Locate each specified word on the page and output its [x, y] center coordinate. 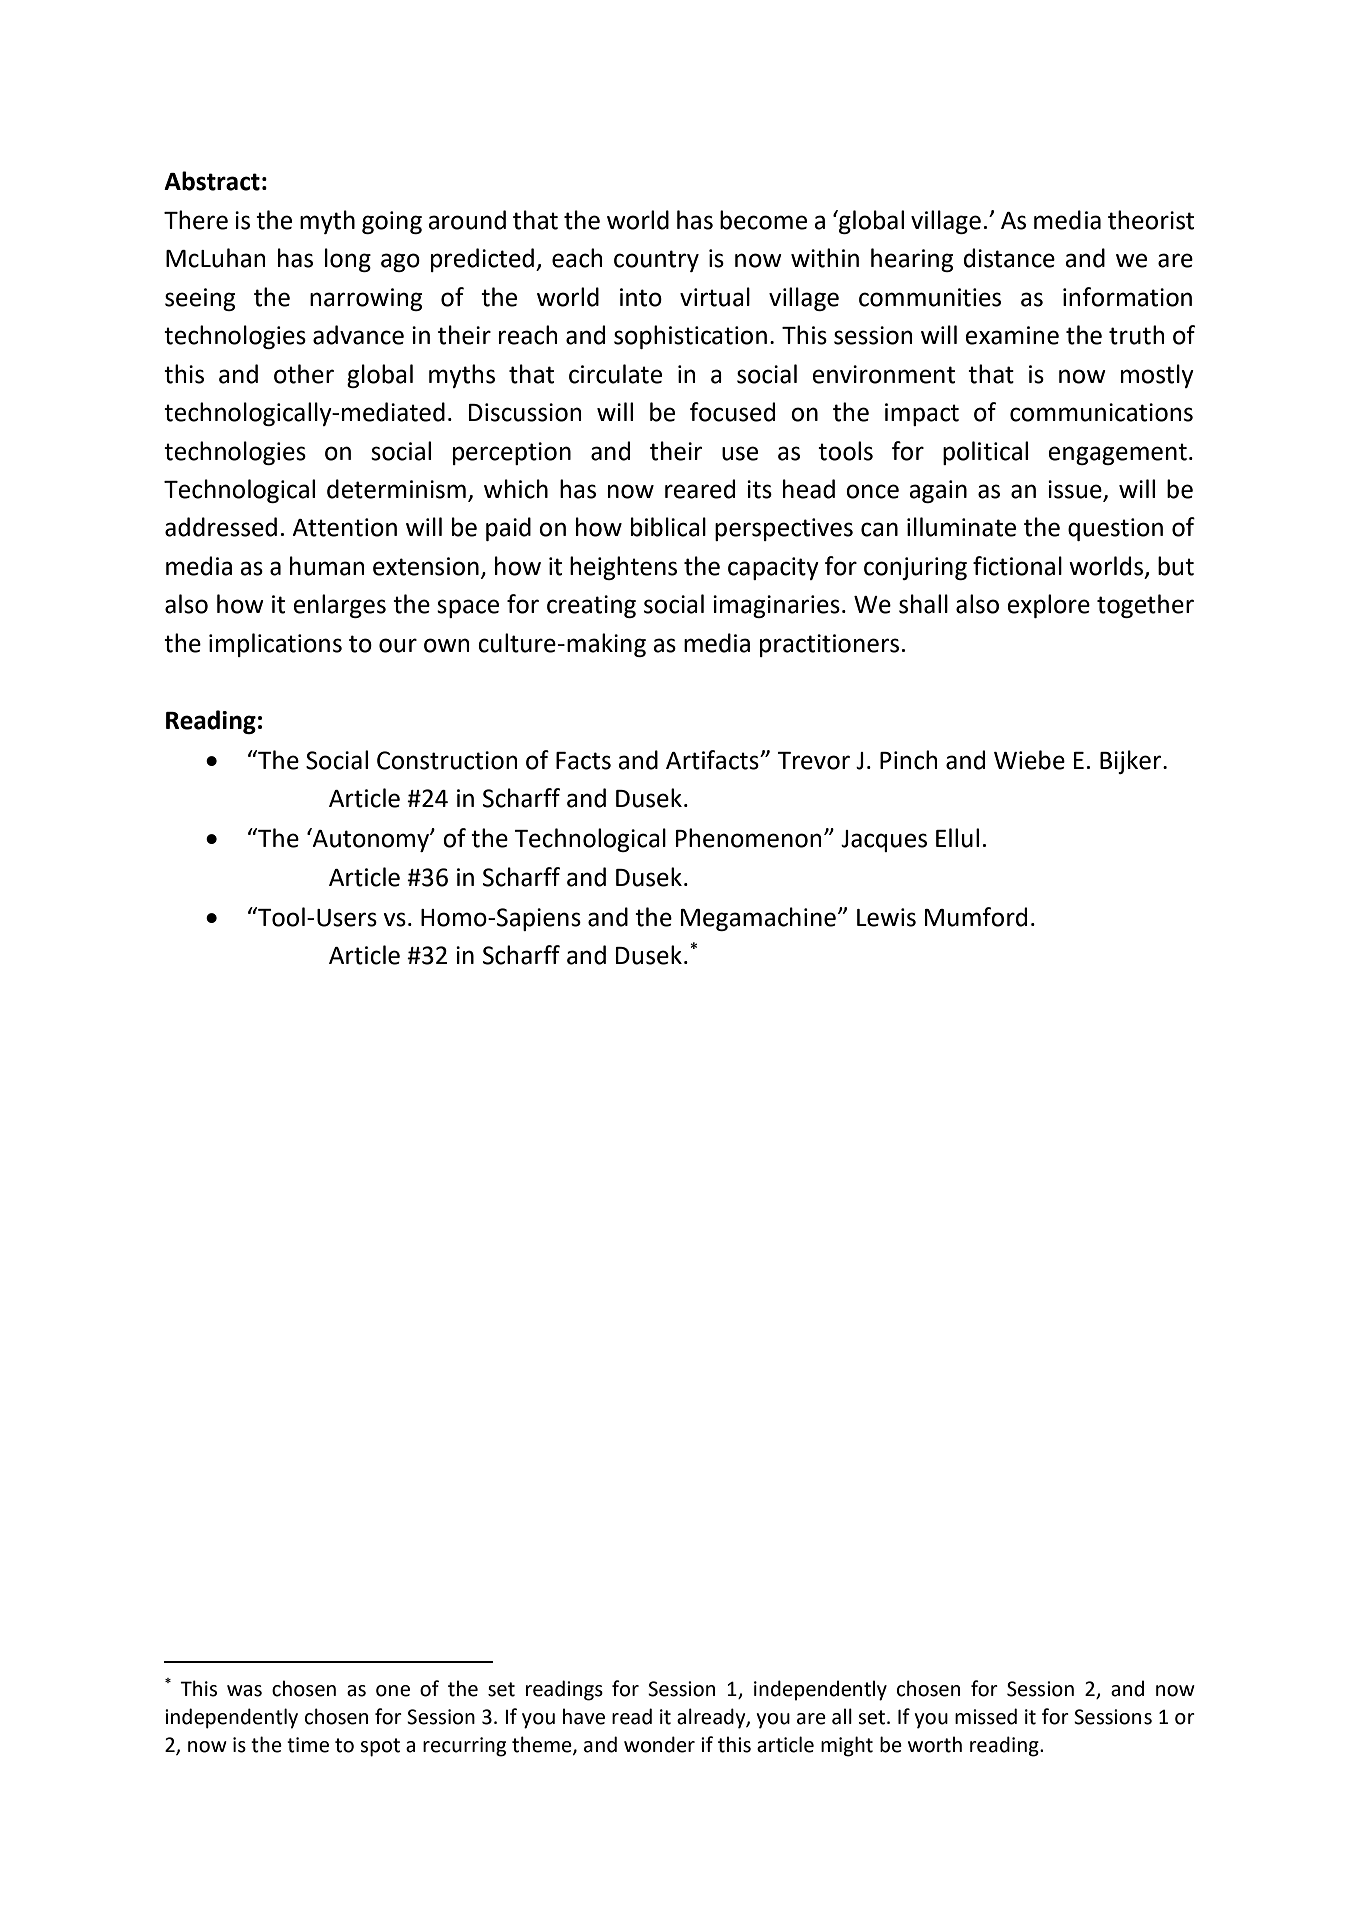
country [656, 261]
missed [986, 1716]
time [308, 1745]
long [348, 260]
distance [1009, 258]
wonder [659, 1744]
